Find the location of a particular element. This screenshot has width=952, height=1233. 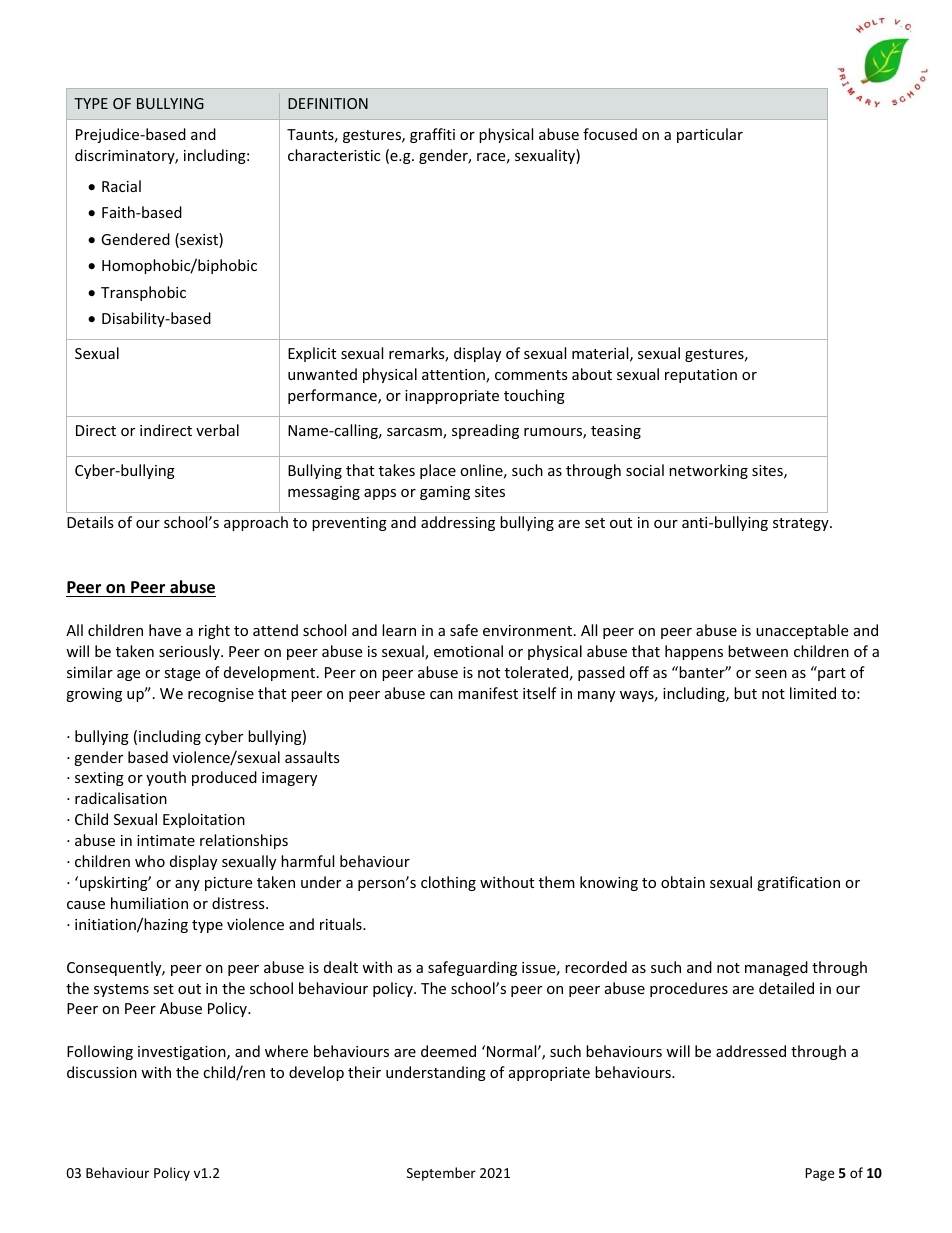

have is located at coordinates (165, 630).
